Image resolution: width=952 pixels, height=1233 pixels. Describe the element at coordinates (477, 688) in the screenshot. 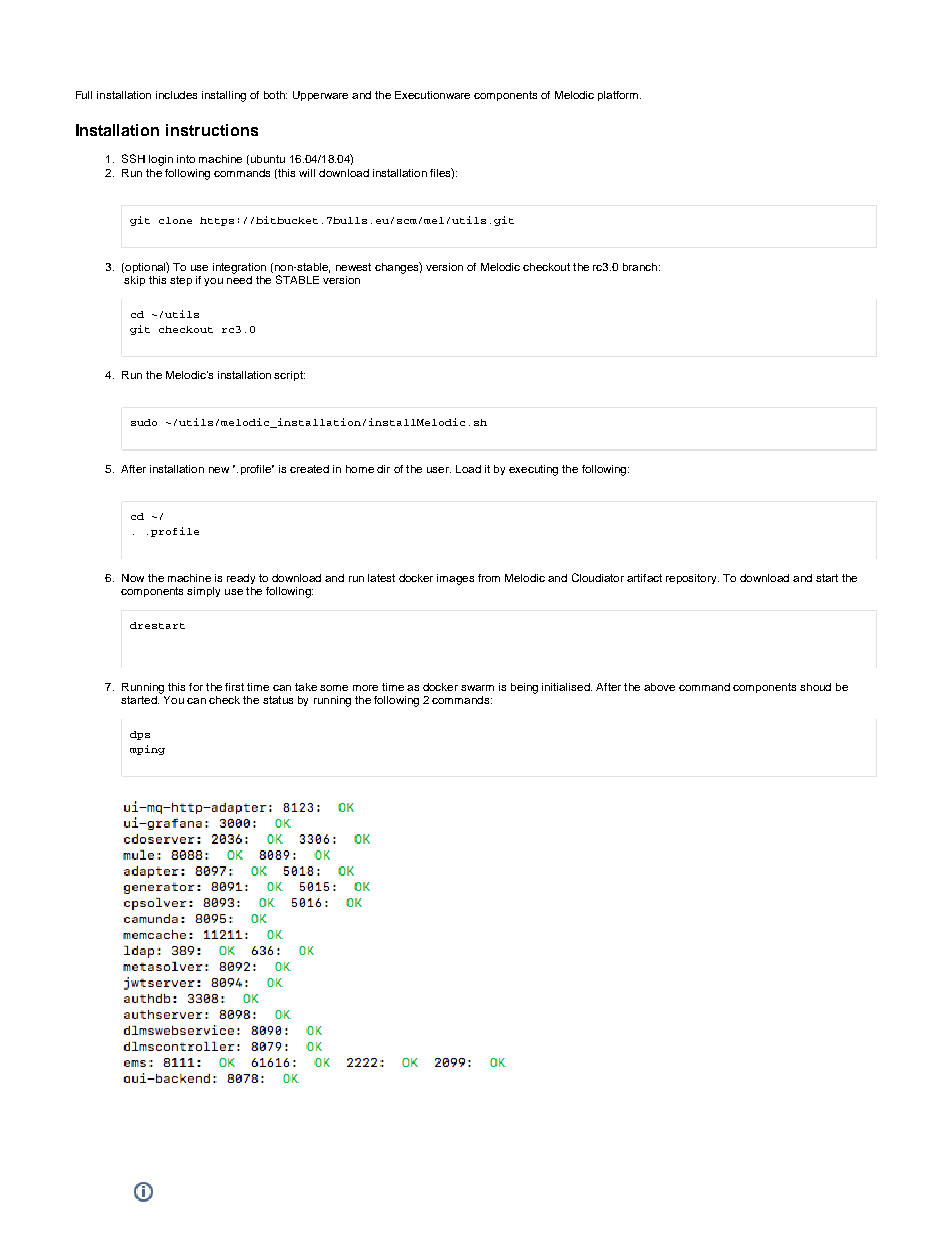

I see `swarm` at that location.
